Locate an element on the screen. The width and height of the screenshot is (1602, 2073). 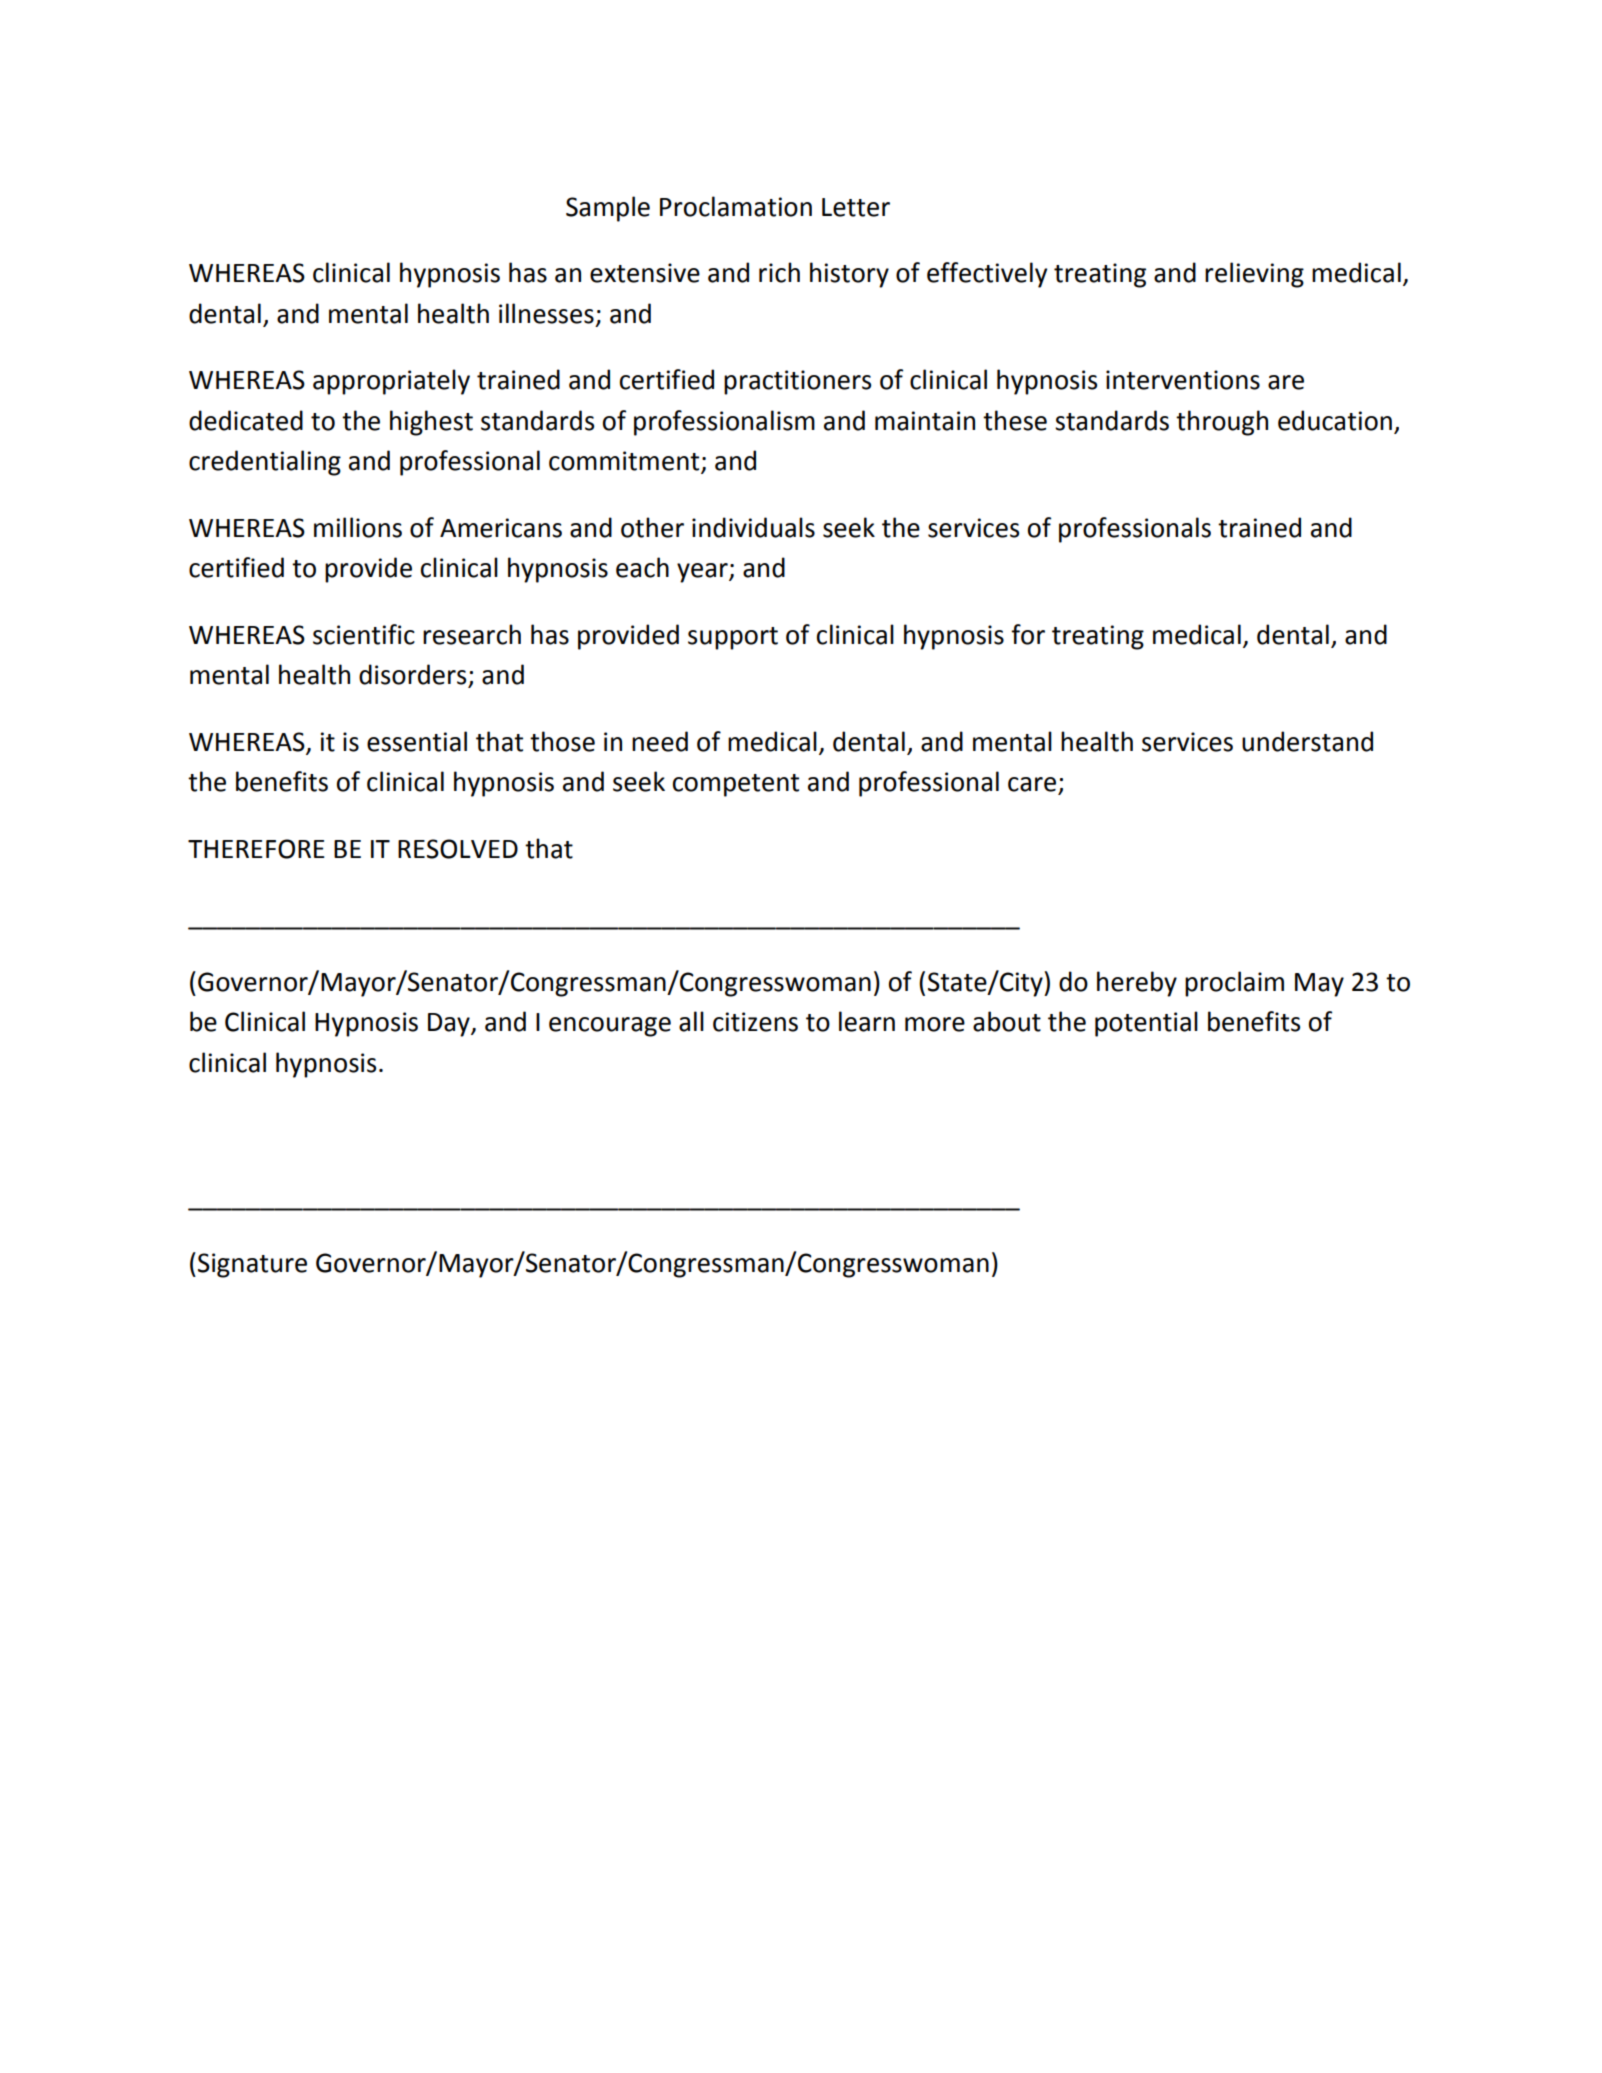
Signature is located at coordinates (252, 1265).
